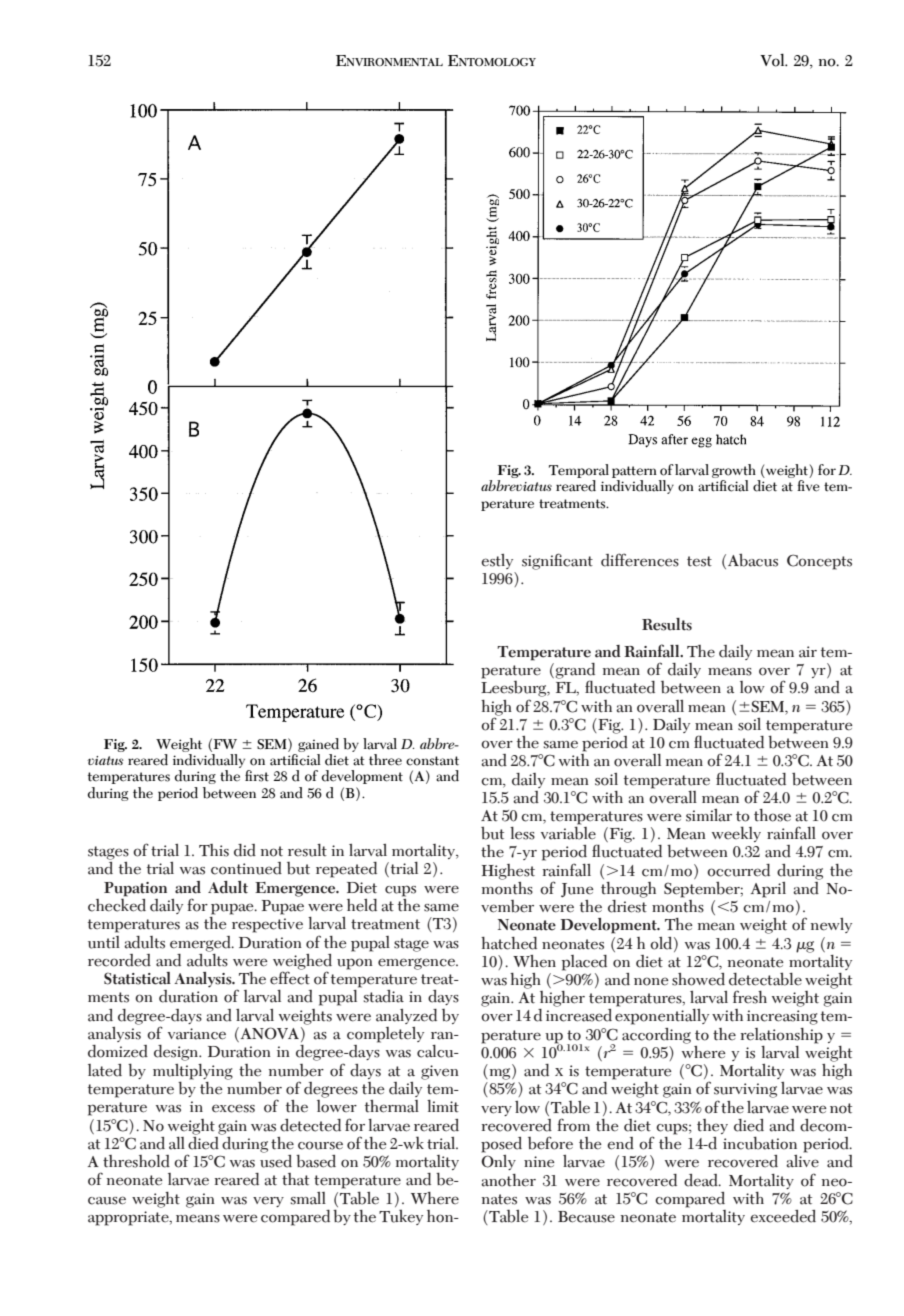 The image size is (904, 1316). Describe the element at coordinates (735, 472) in the screenshot. I see `growth` at that location.
